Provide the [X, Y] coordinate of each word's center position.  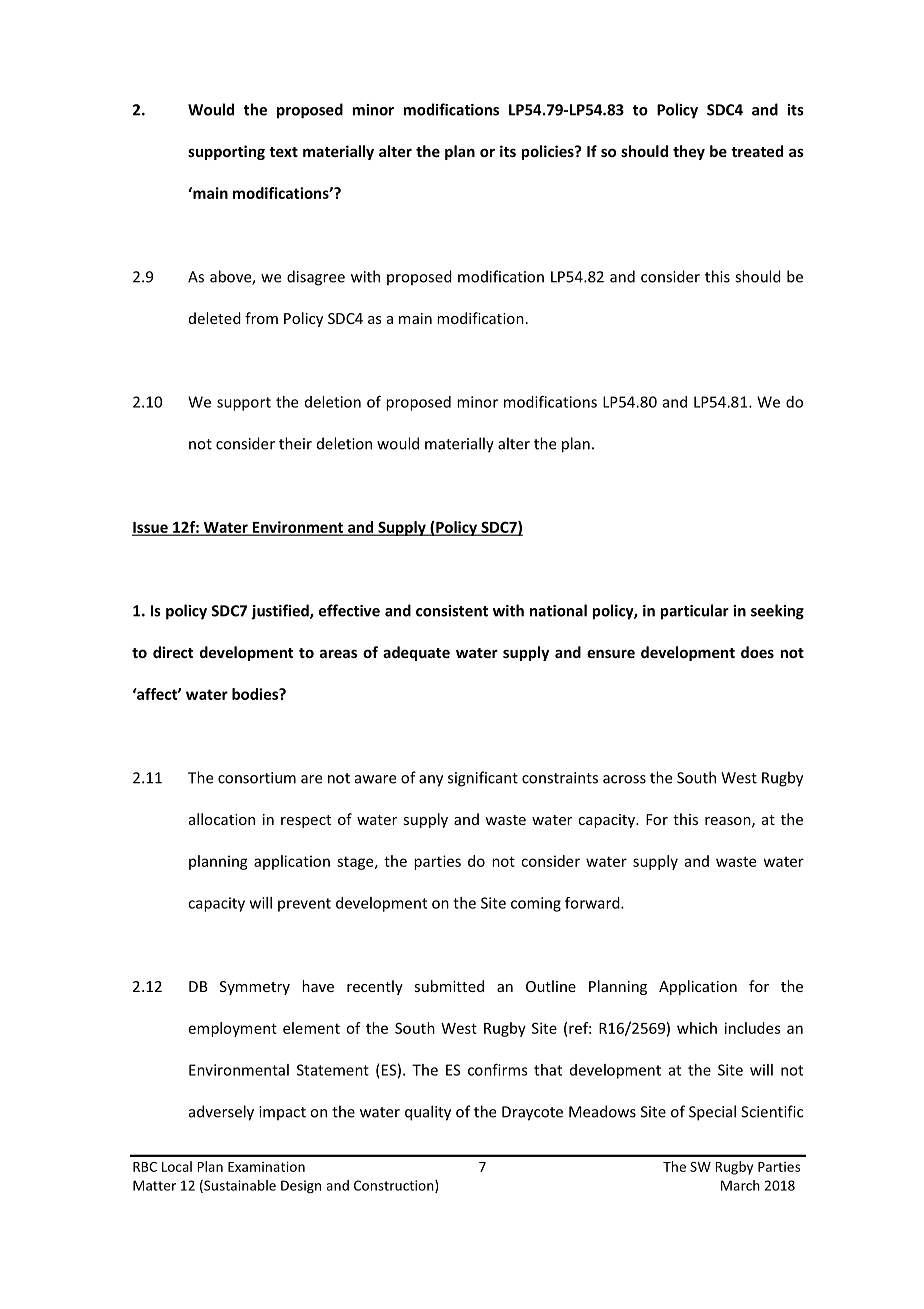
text [283, 152]
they [689, 152]
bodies [256, 694]
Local [177, 1166]
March [740, 1185]
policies [548, 152]
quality [428, 1113]
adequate [416, 653]
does [757, 652]
